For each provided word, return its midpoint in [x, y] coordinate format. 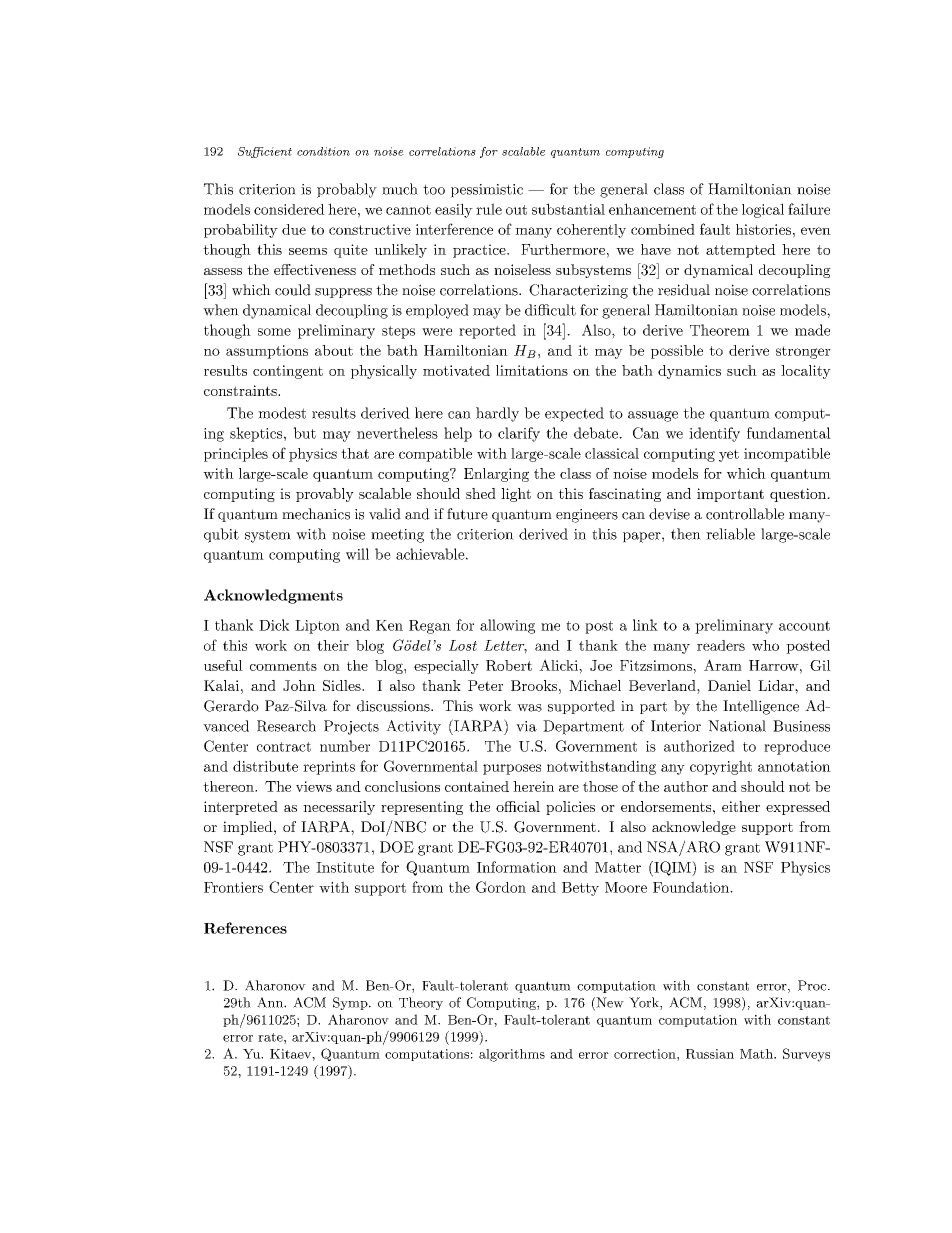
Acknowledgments [273, 596]
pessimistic [487, 191]
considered [289, 209]
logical [763, 210]
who [765, 645]
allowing [507, 626]
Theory [421, 1003]
